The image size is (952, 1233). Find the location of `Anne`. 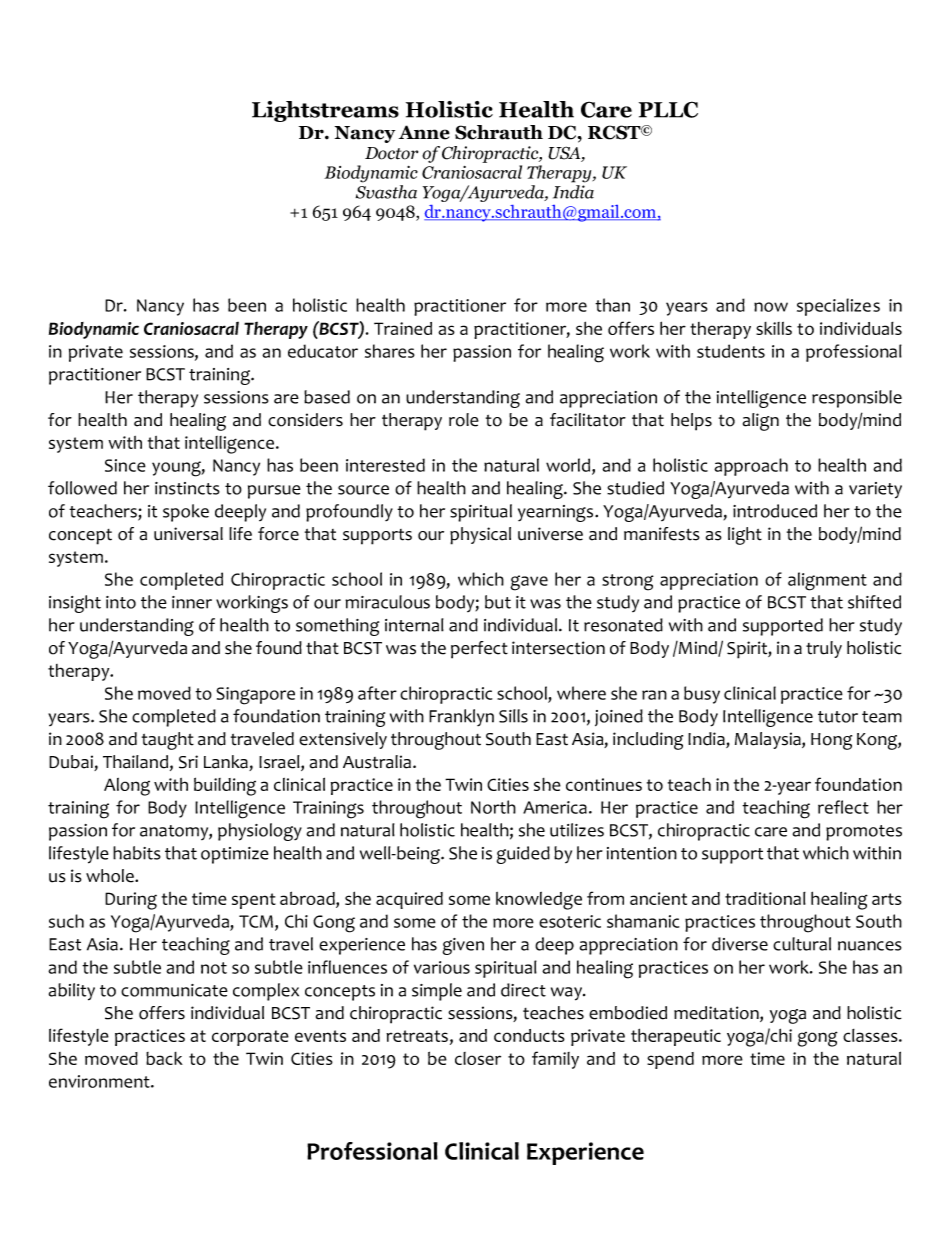

Anne is located at coordinates (424, 132).
